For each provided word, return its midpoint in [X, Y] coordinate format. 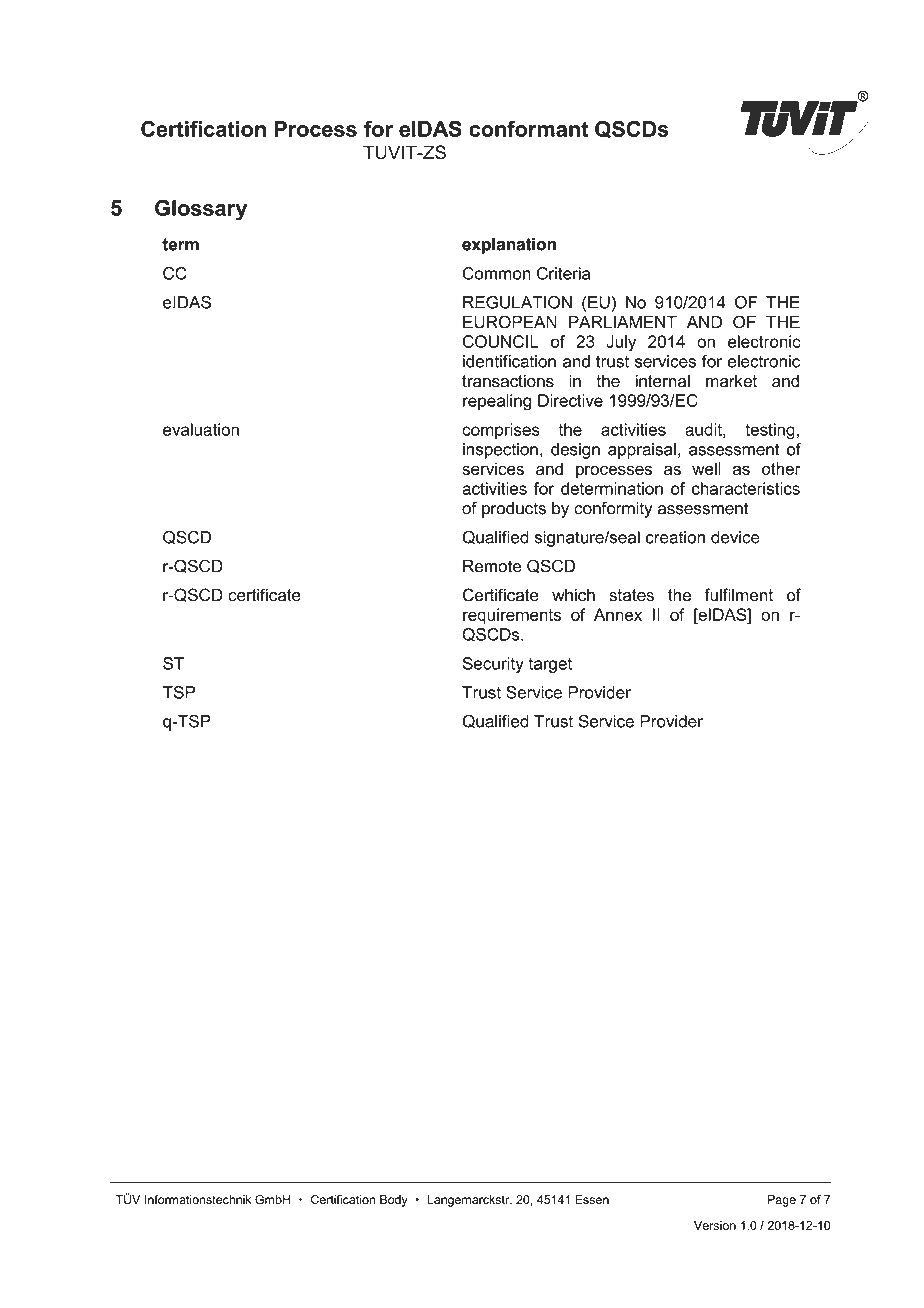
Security [493, 665]
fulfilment [738, 595]
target [550, 665]
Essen [592, 1200]
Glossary [201, 210]
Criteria [563, 273]
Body [394, 1201]
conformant [528, 128]
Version [715, 1225]
